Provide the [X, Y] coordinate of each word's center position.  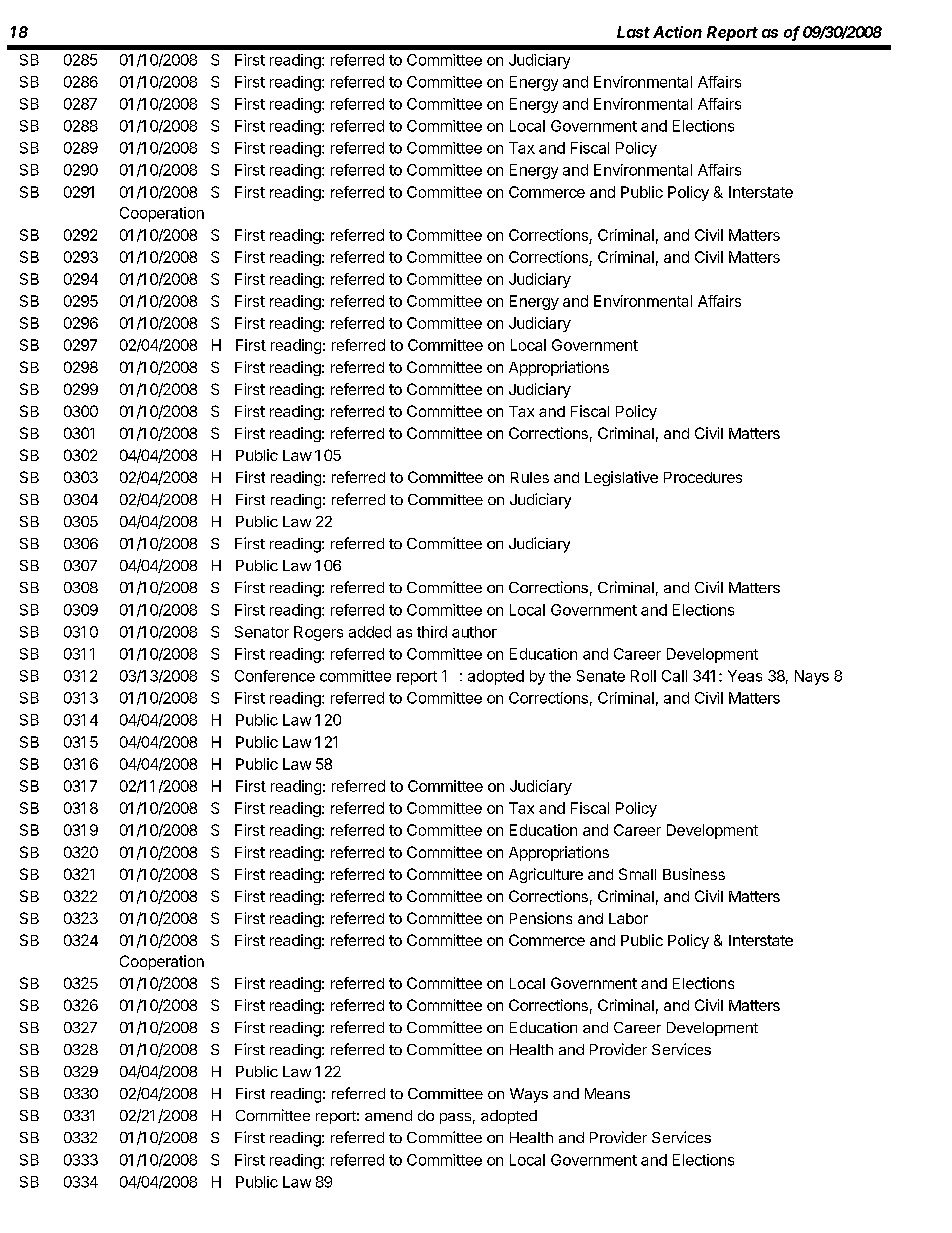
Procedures [703, 477]
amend [388, 1115]
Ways [529, 1095]
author [474, 632]
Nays [812, 677]
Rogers [318, 633]
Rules [530, 477]
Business [694, 874]
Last [633, 32]
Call [674, 676]
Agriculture [546, 875]
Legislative [621, 478]
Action [677, 32]
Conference [275, 676]
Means [607, 1093]
